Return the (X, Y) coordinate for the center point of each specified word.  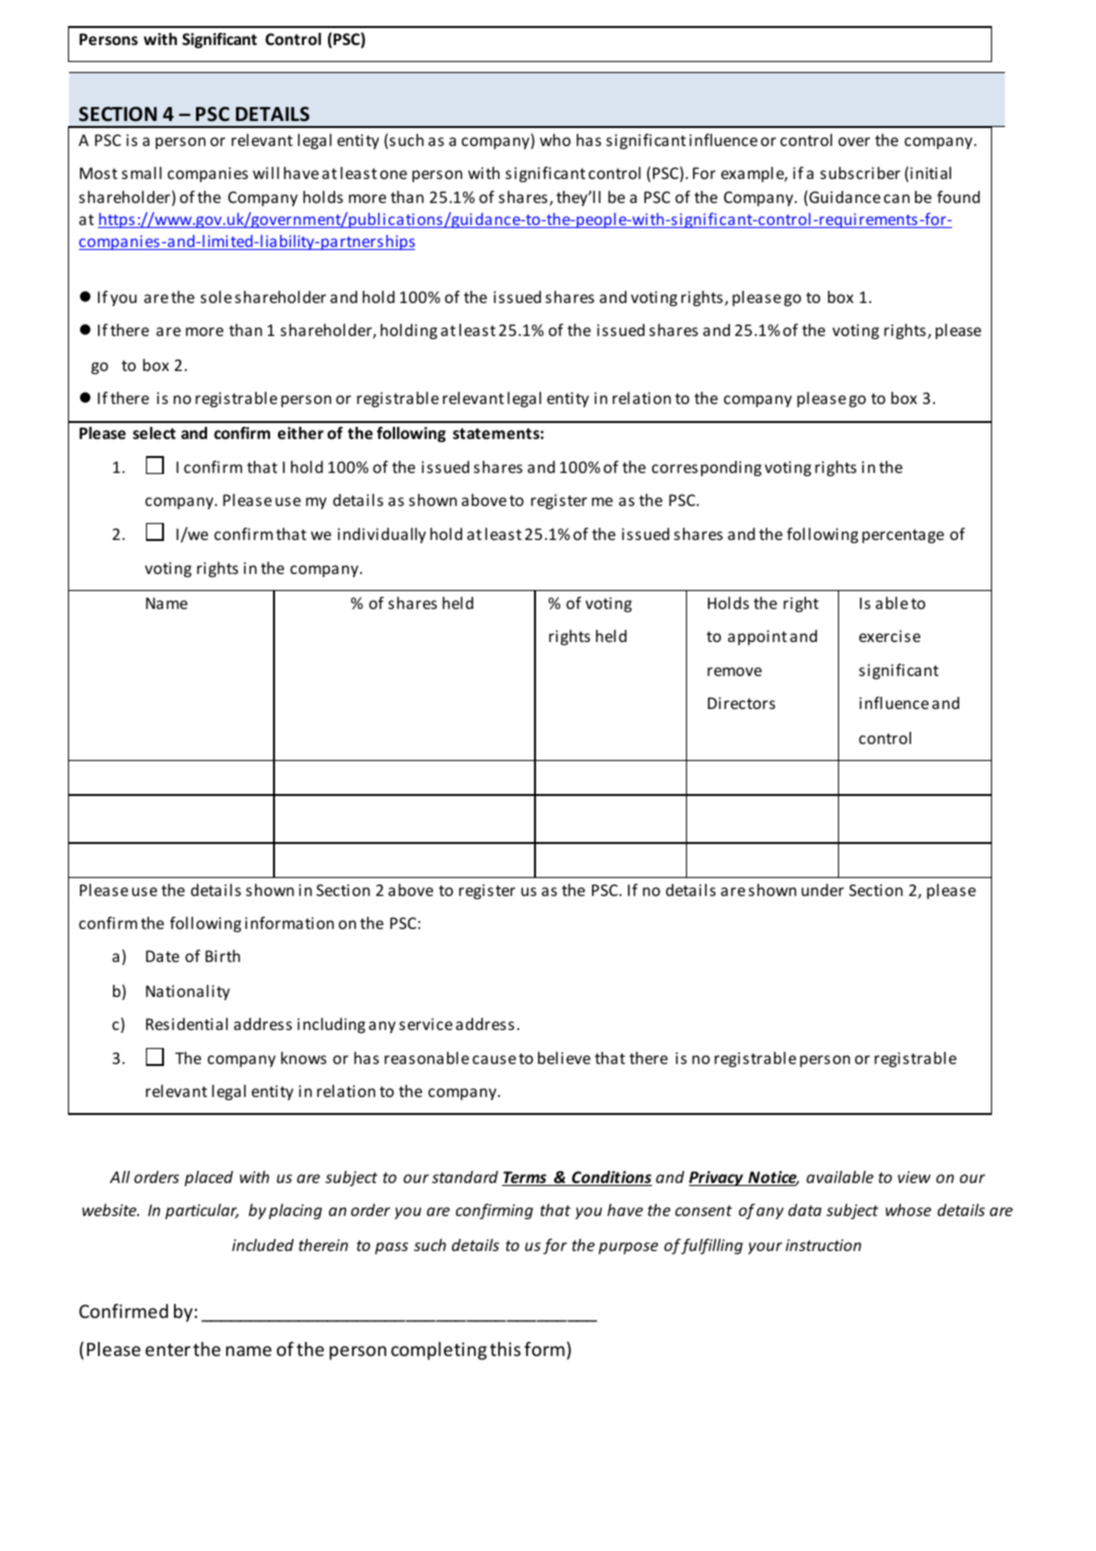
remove (735, 671)
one (393, 174)
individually (382, 535)
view (914, 1177)
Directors (741, 703)
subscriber (860, 172)
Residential (187, 1024)
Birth (222, 956)
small (142, 172)
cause (494, 1059)
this (505, 1349)
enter (168, 1350)
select (154, 433)
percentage (903, 536)
